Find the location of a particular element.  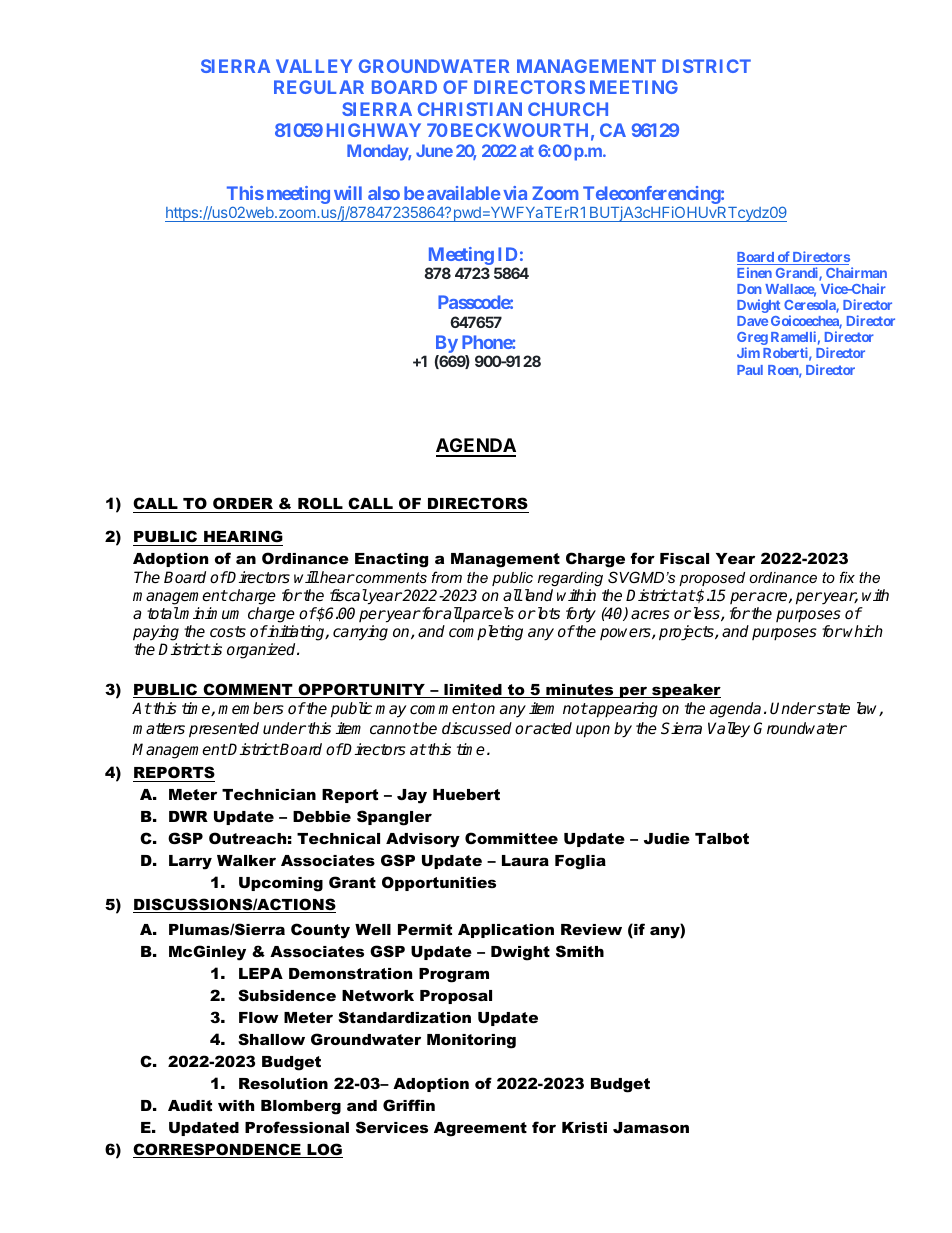

CORRESPONDENCE is located at coordinates (218, 1150).
